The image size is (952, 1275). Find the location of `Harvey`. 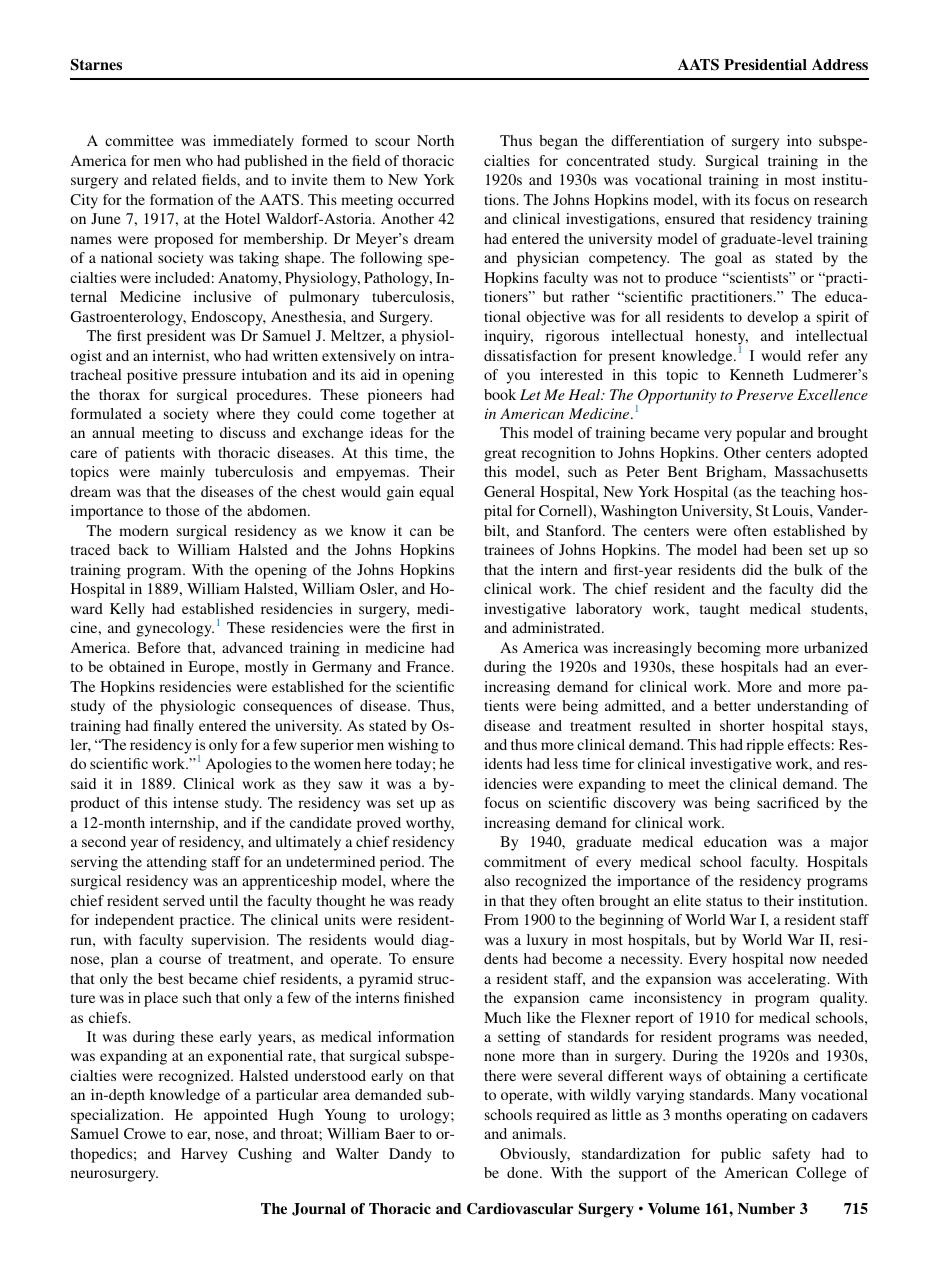

Harvey is located at coordinates (204, 1155).
